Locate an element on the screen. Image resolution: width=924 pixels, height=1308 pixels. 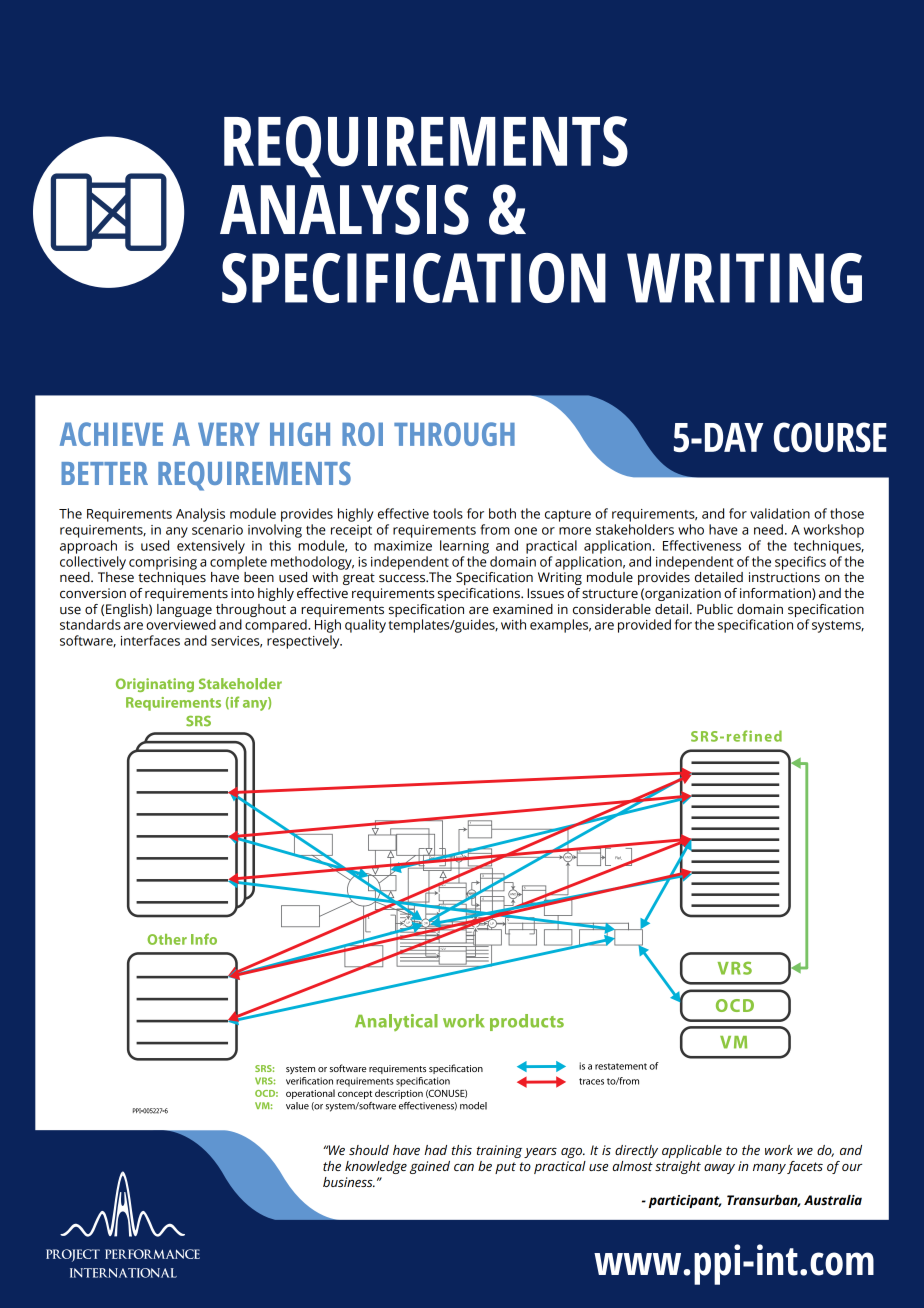
business is located at coordinates (349, 1182).
